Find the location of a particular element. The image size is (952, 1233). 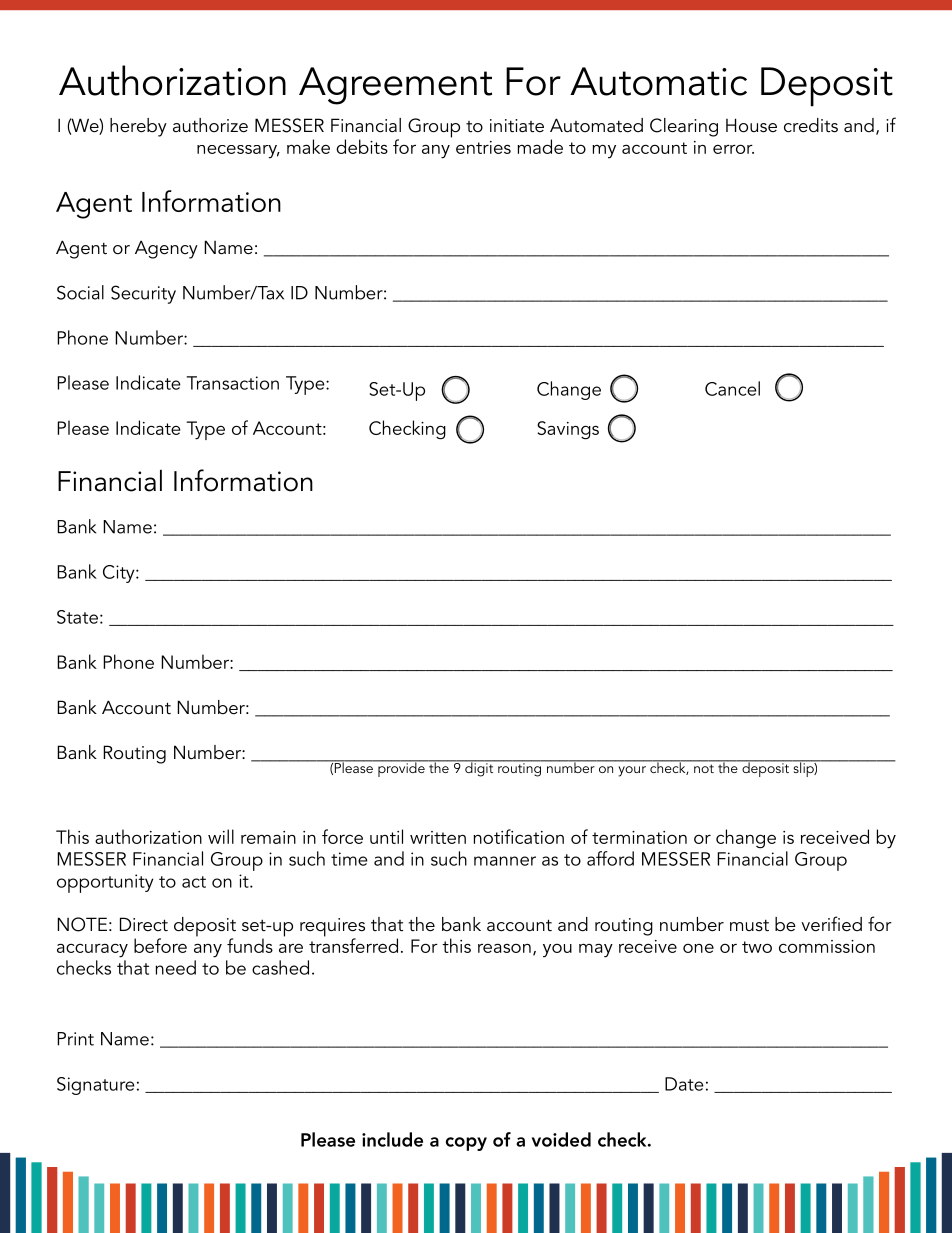

House is located at coordinates (751, 125).
